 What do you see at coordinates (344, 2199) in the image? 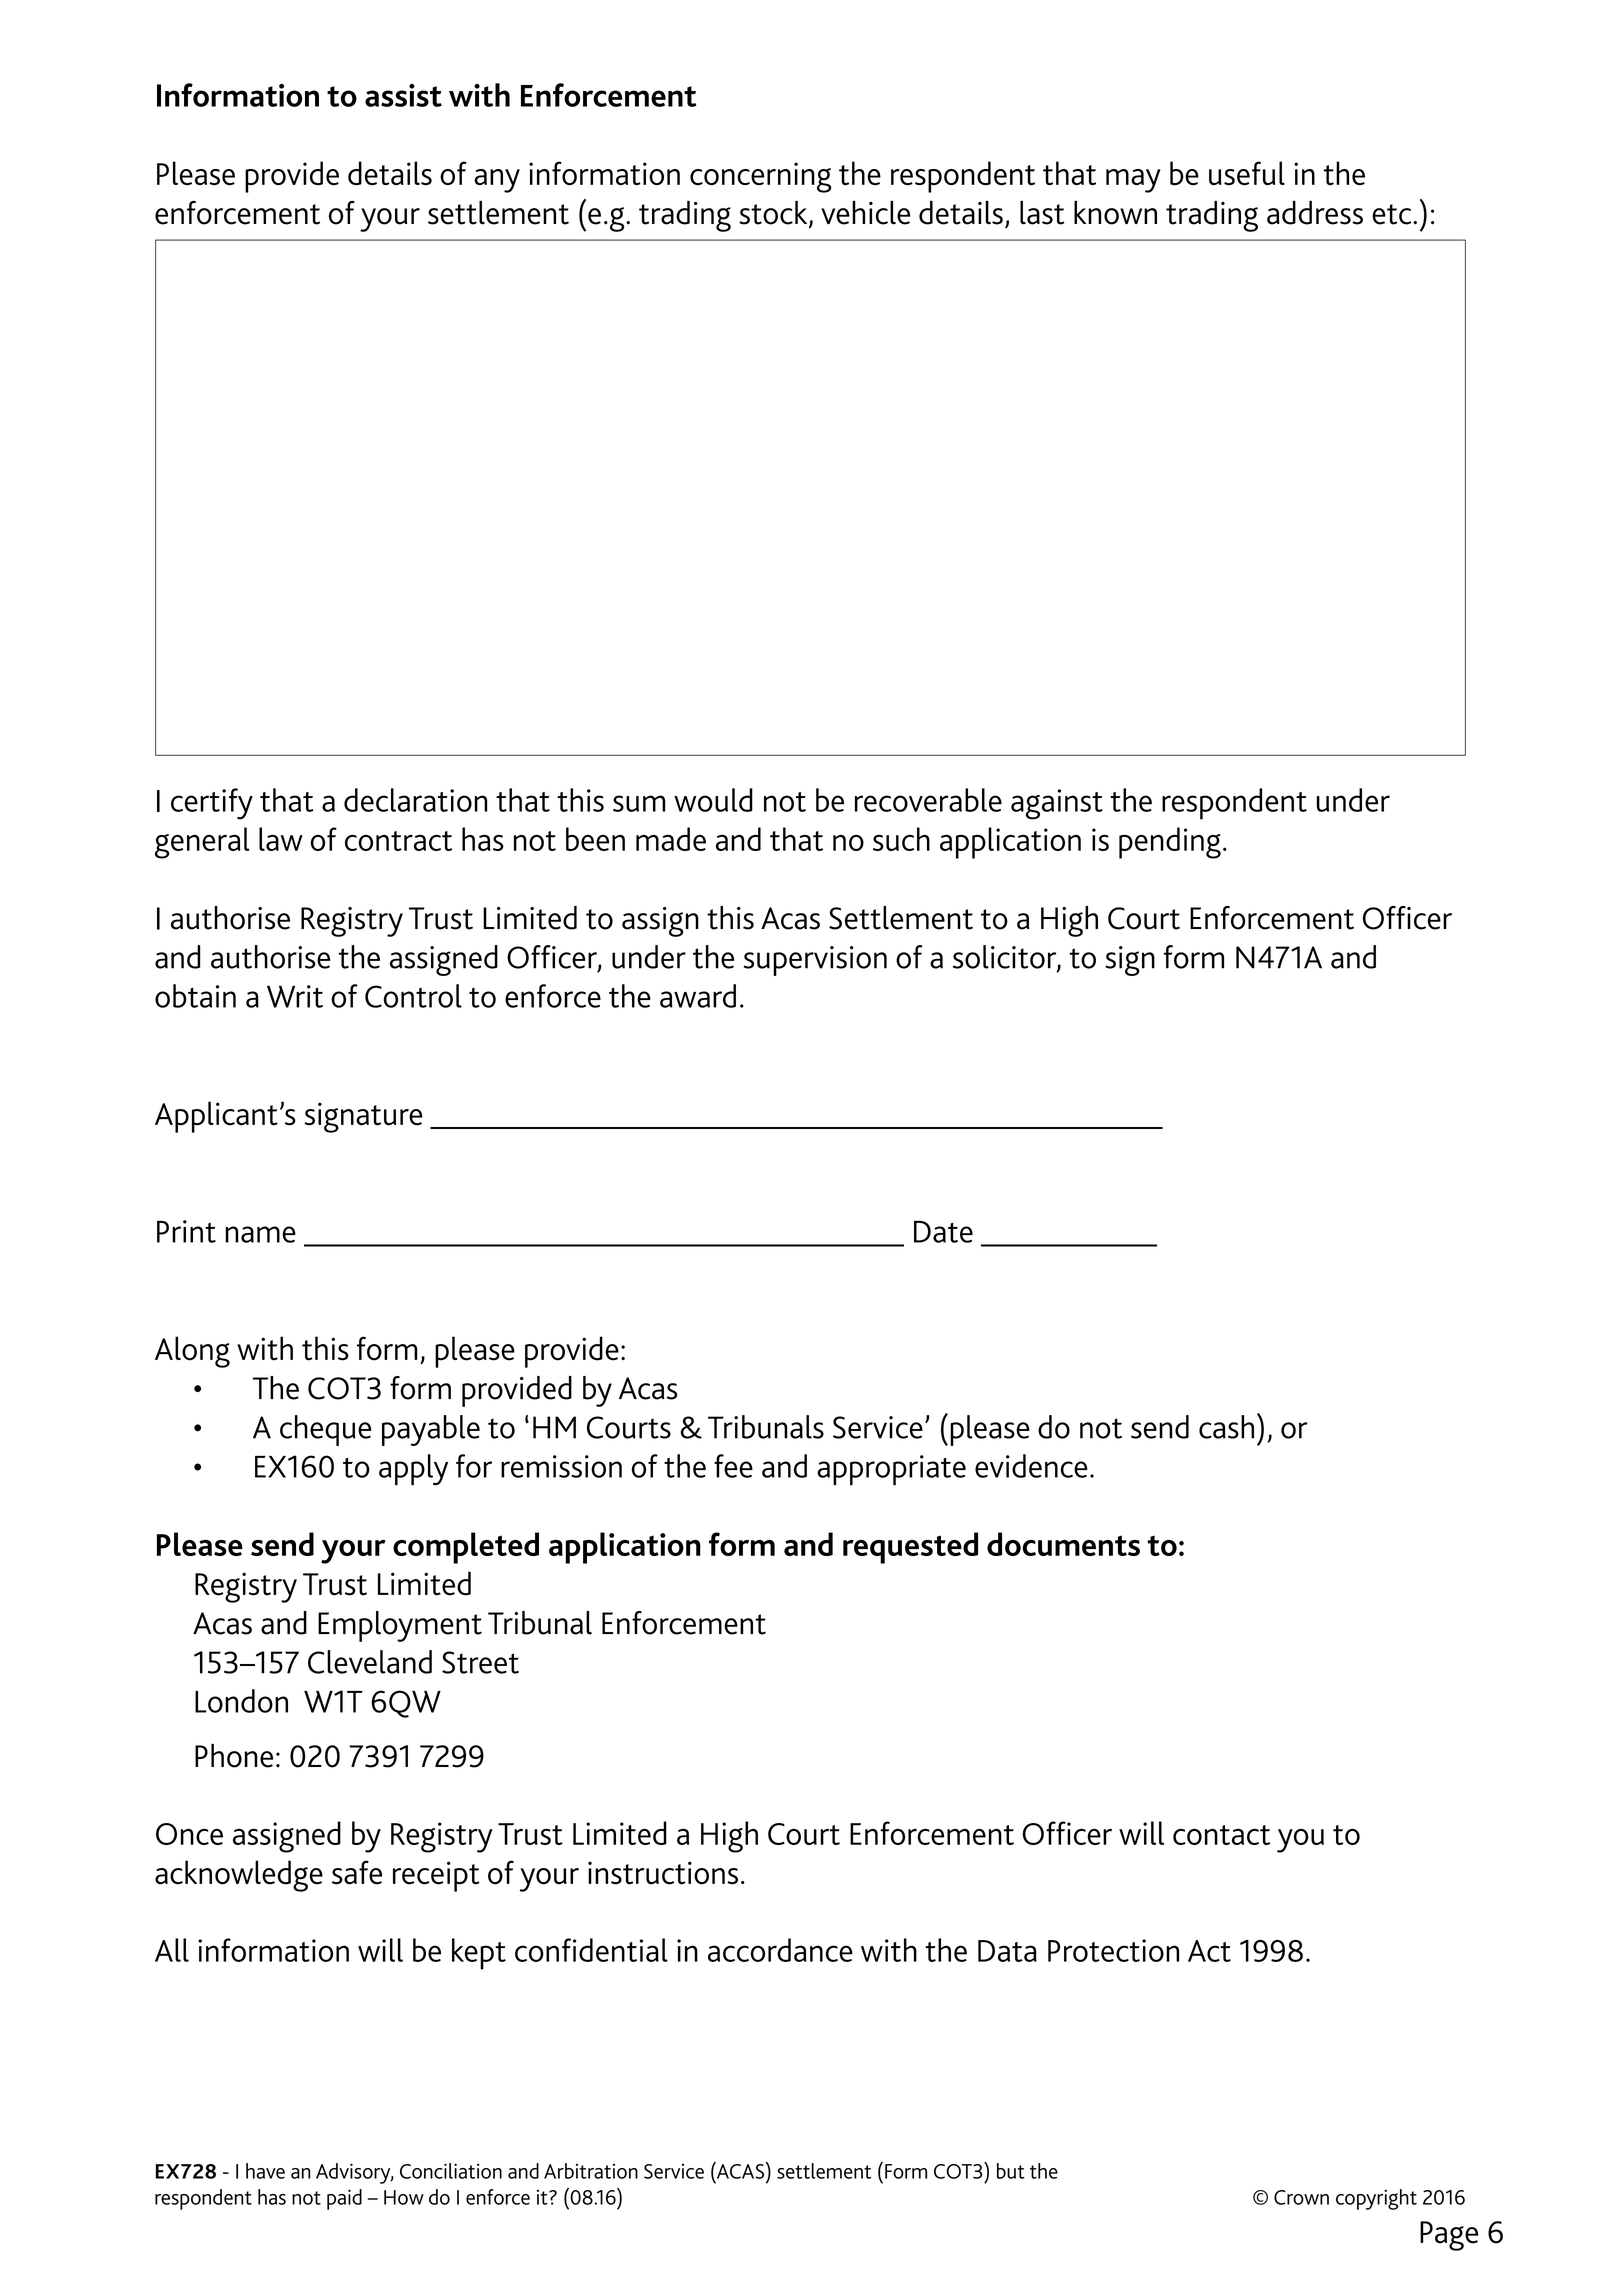
I see `paid` at bounding box center [344, 2199].
